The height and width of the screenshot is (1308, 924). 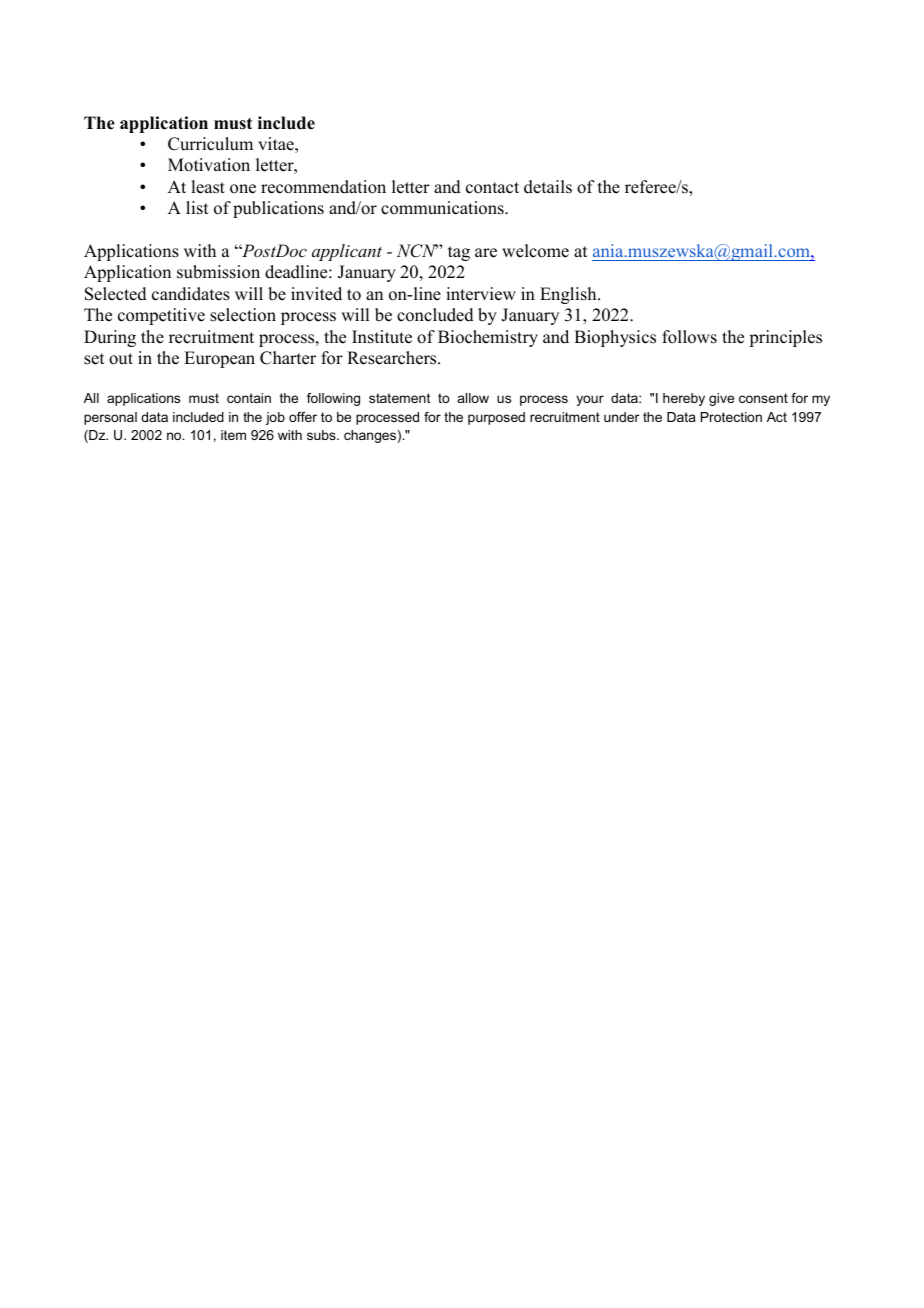 I want to click on interview, so click(x=481, y=294).
